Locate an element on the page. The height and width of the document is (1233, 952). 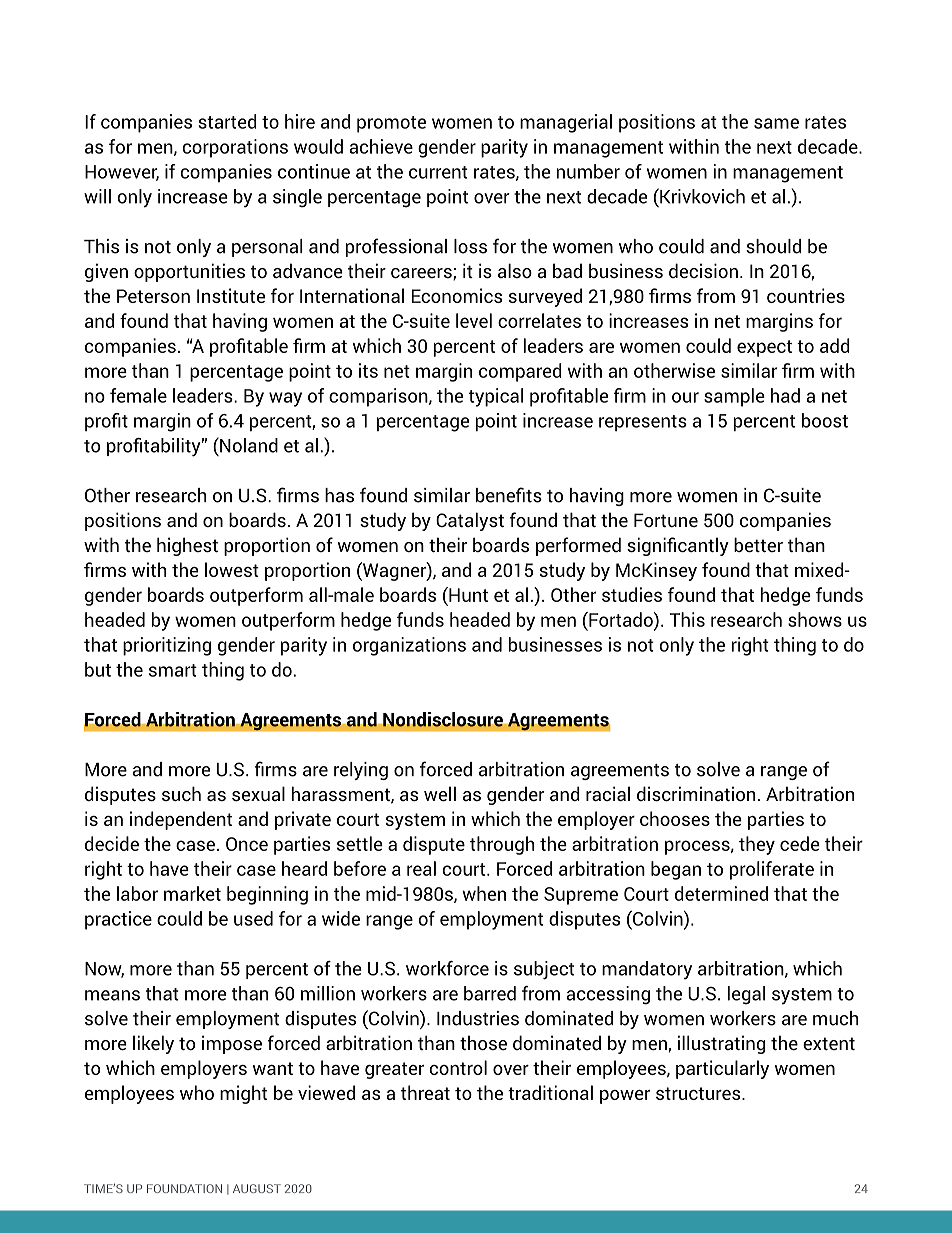
same is located at coordinates (776, 123).
